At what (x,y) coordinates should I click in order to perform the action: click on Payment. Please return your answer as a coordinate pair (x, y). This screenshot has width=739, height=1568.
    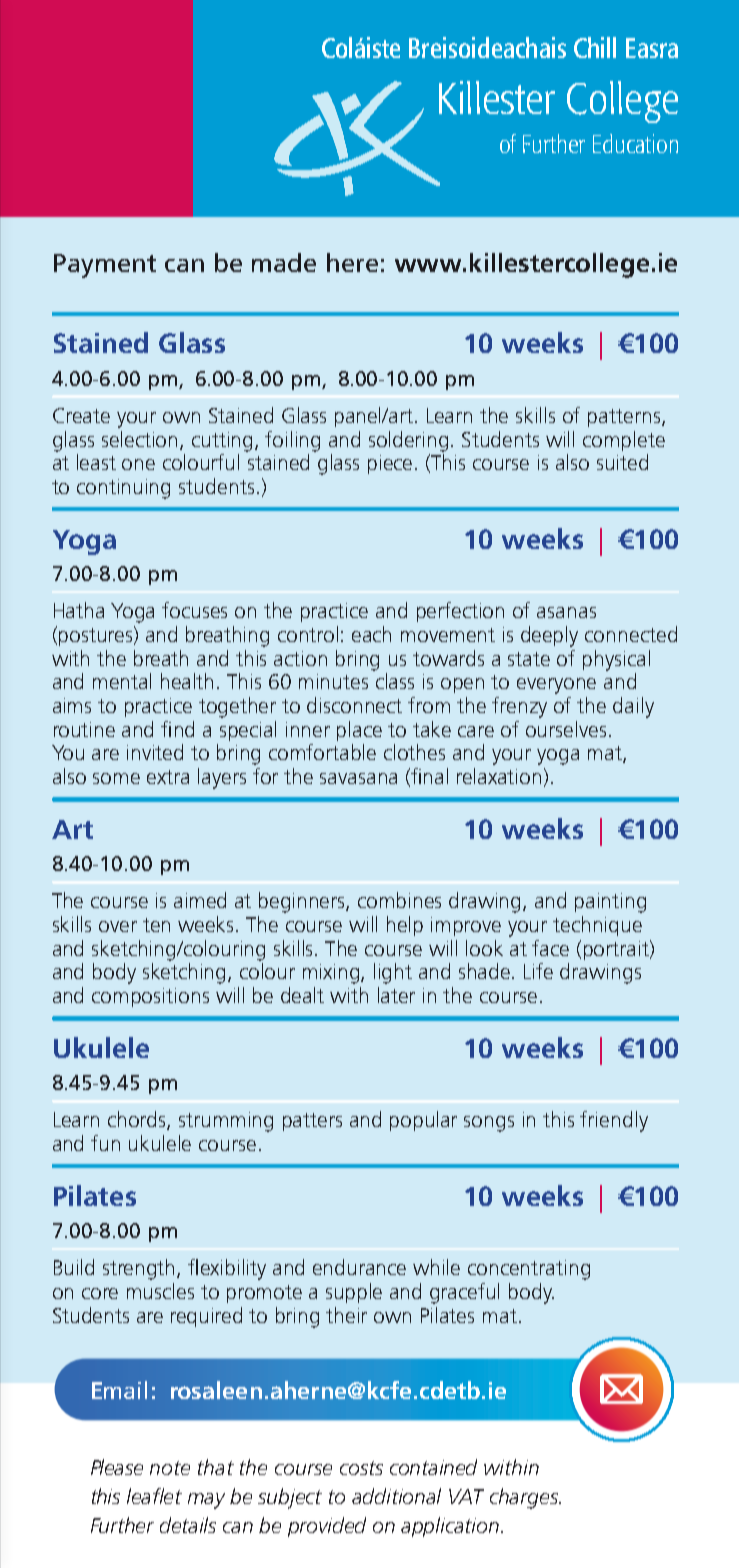
    Looking at the image, I should click on (105, 266).
